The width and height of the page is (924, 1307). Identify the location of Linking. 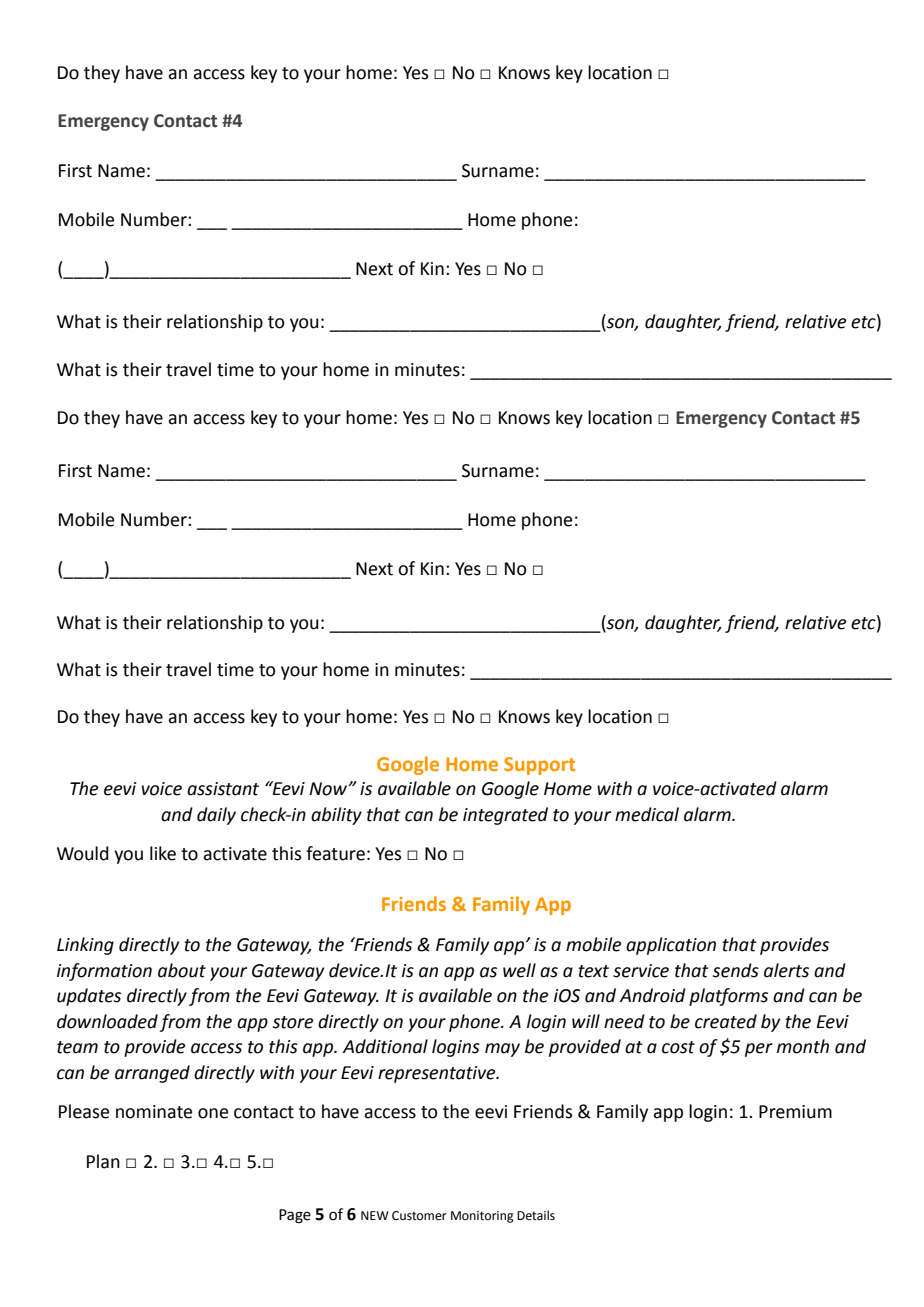
(85, 946).
